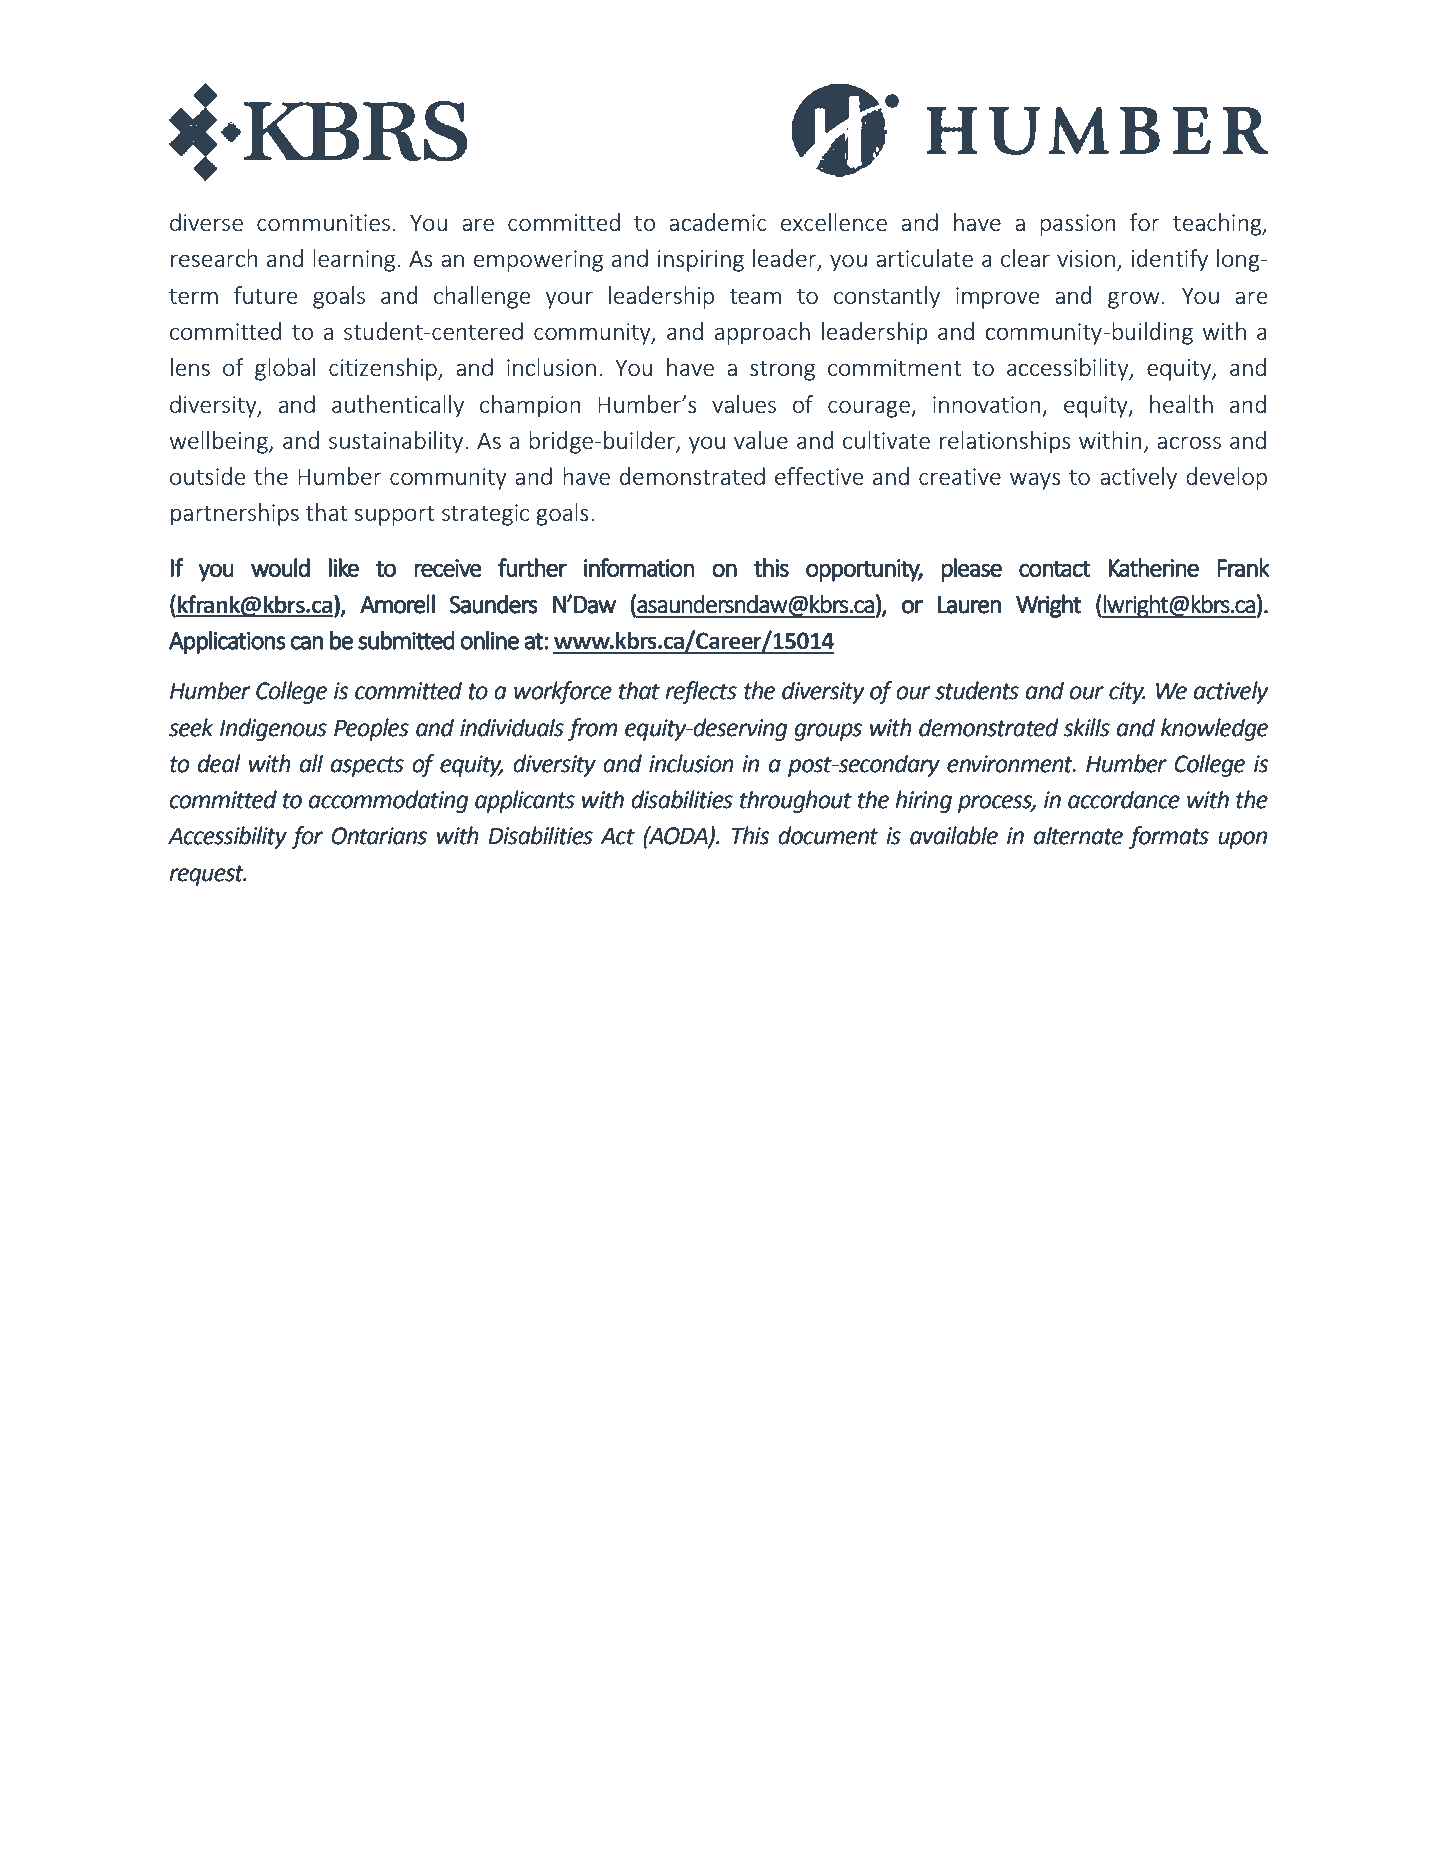 The image size is (1437, 1860). What do you see at coordinates (639, 567) in the page?
I see `information` at bounding box center [639, 567].
